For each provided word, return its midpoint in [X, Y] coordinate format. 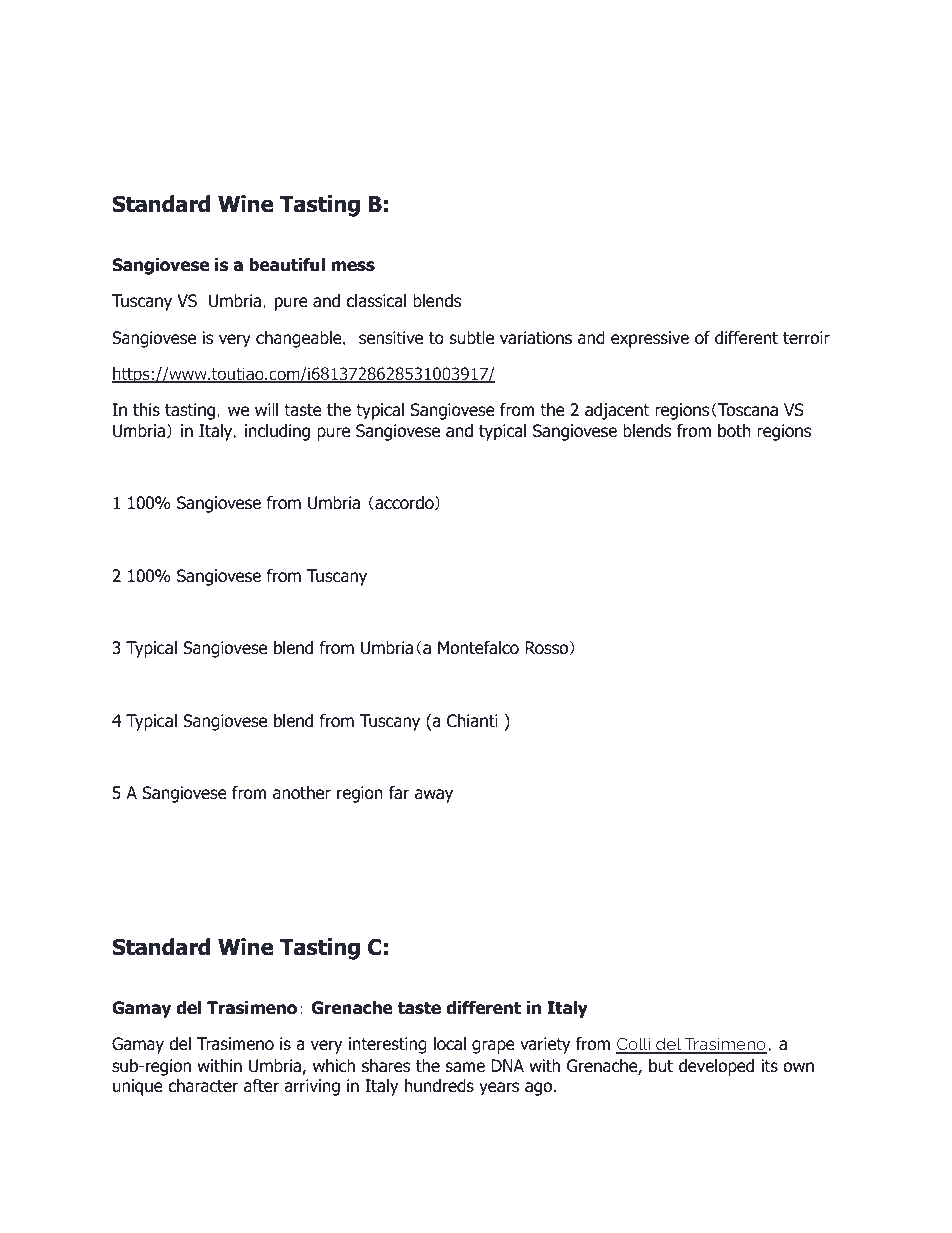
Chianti [472, 721]
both [734, 431]
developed [716, 1067]
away [434, 796]
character [203, 1086]
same [465, 1067]
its [769, 1065]
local [450, 1044]
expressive [650, 339]
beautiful [287, 265]
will [266, 409]
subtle [472, 338]
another [302, 793]
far [399, 793]
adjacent [617, 411]
